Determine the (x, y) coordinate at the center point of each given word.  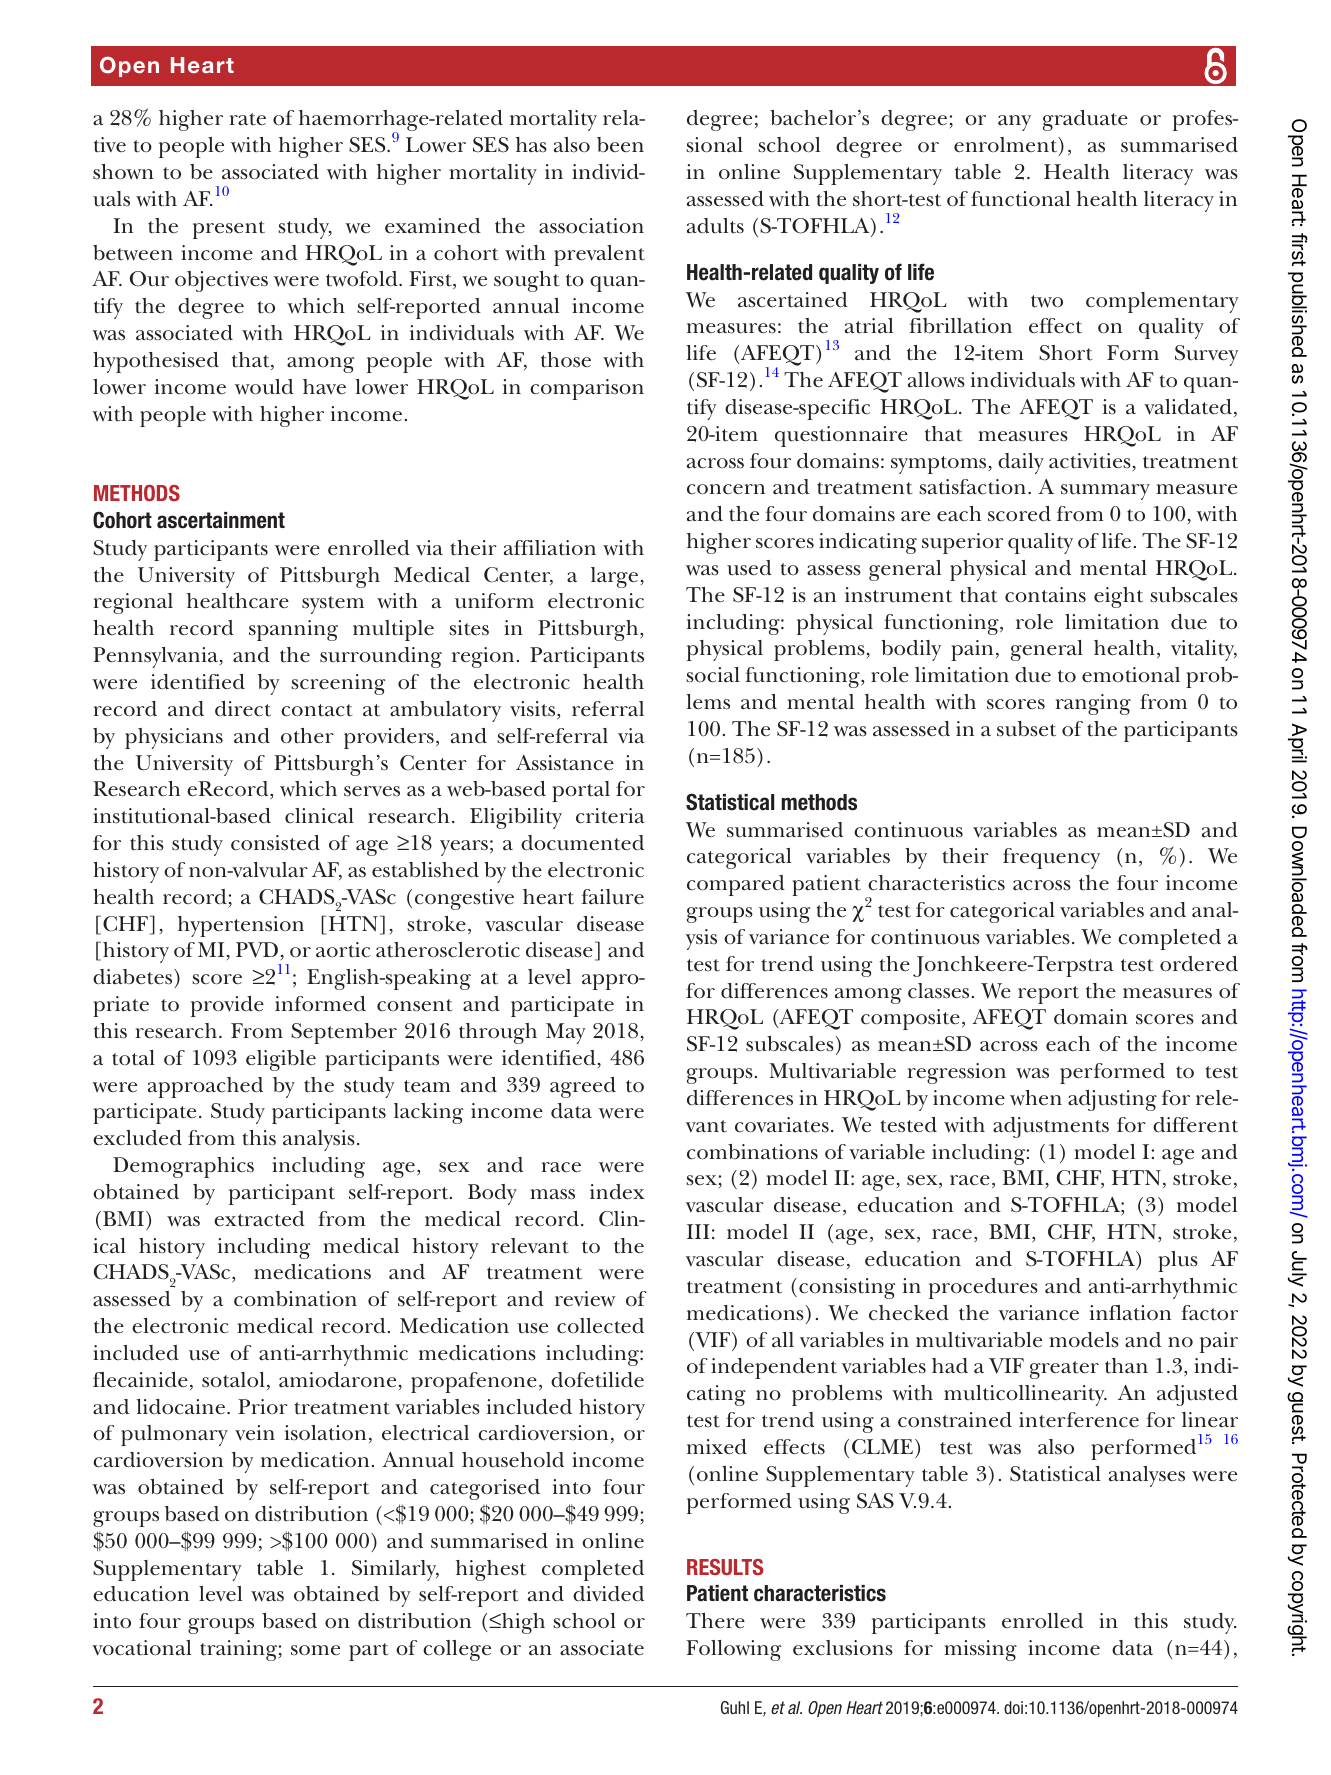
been (620, 145)
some (315, 1650)
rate (248, 119)
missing (980, 1650)
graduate (1085, 120)
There (715, 1620)
